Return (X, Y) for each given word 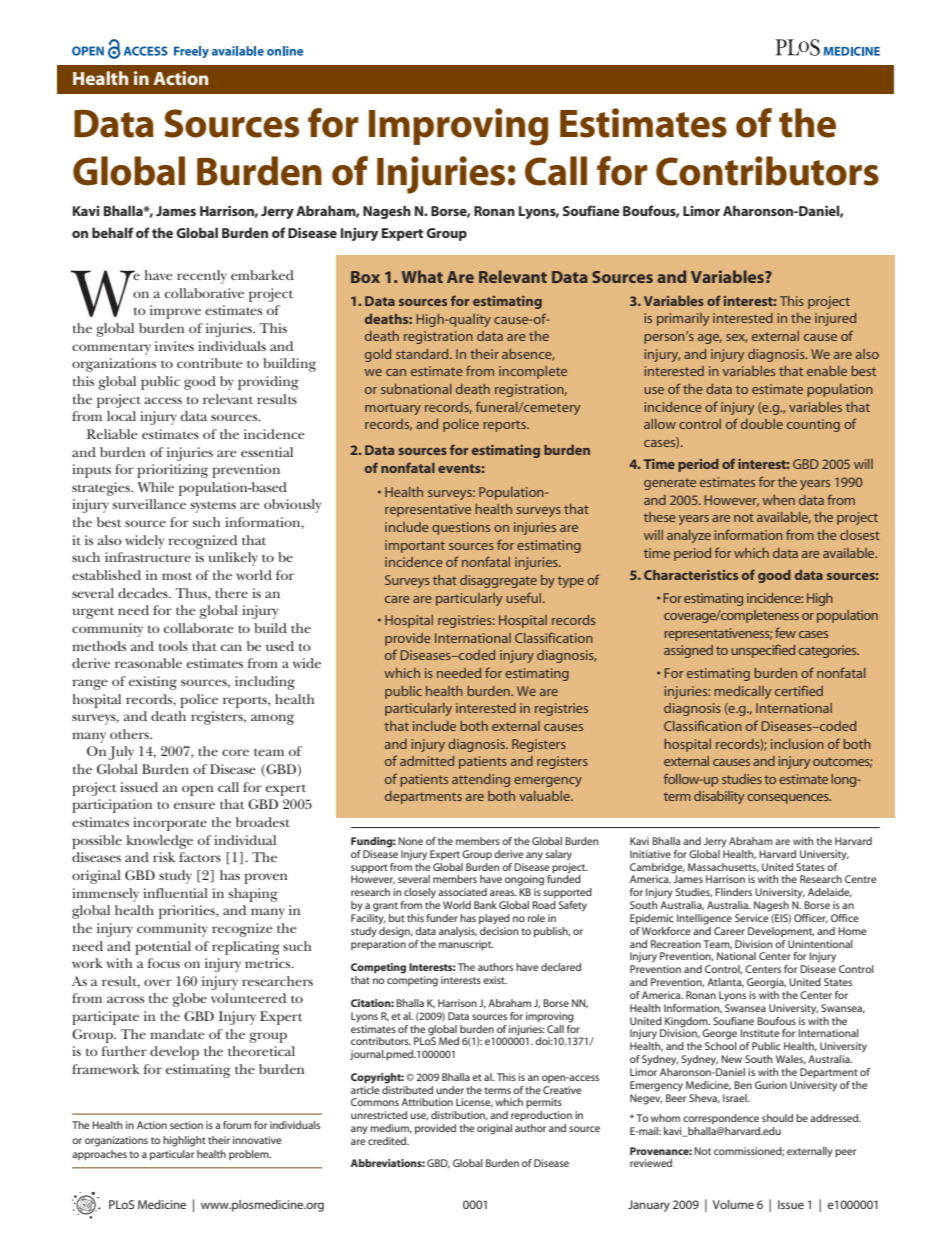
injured (835, 319)
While (155, 487)
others (130, 734)
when (778, 500)
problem (250, 1155)
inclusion (797, 744)
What (422, 276)
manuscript (466, 943)
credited (388, 1141)
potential (163, 948)
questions (461, 528)
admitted (427, 761)
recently (202, 277)
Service (752, 918)
